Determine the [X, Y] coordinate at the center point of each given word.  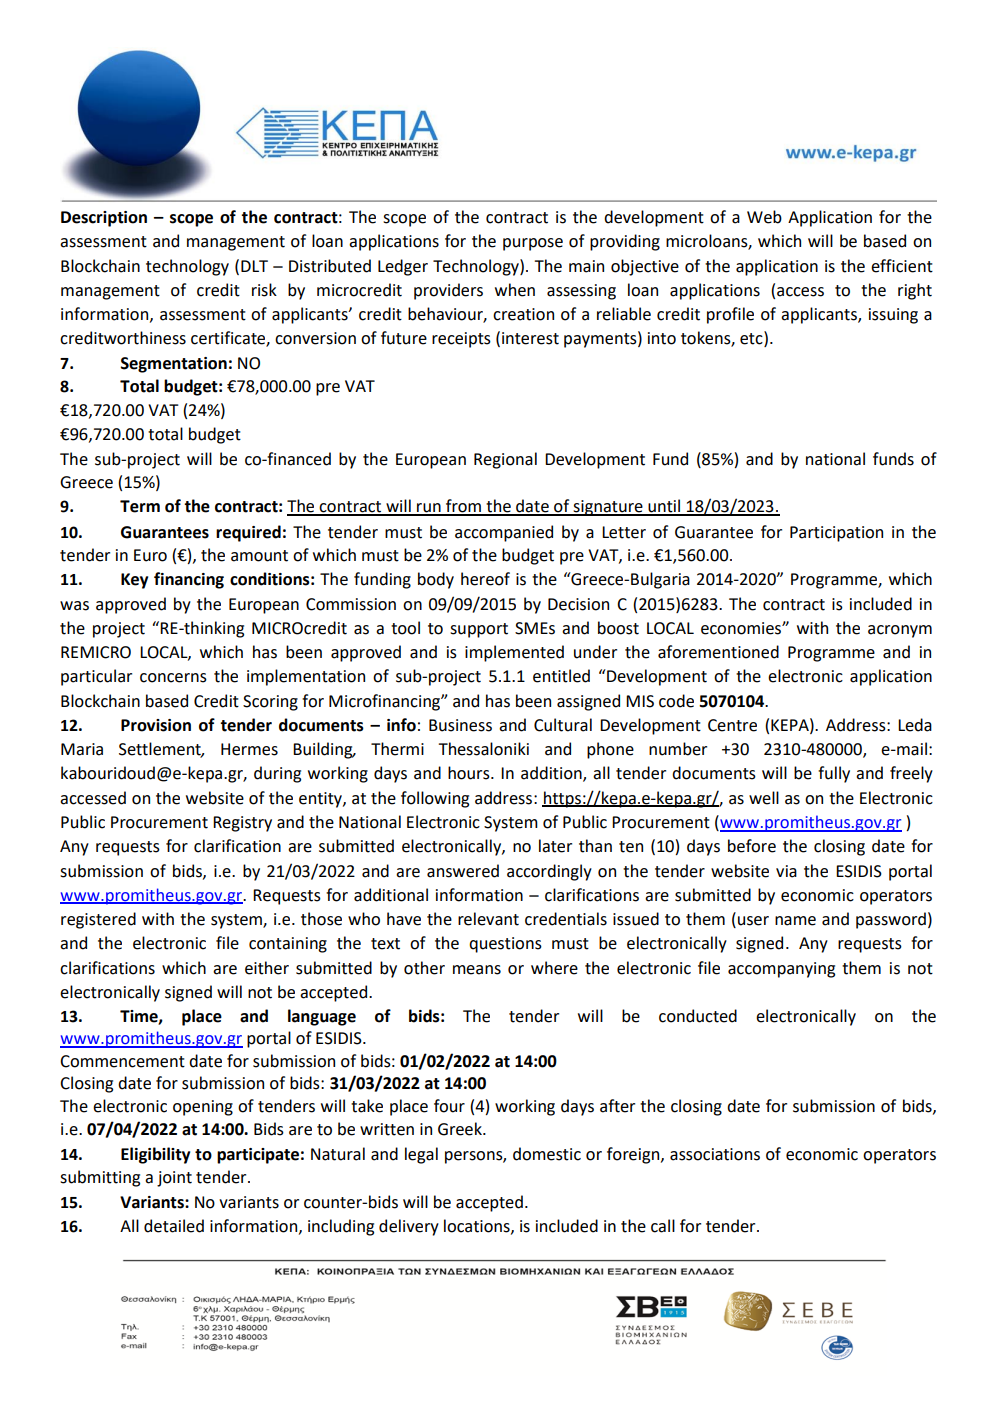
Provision [156, 725]
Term [140, 506]
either [267, 968]
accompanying [781, 970]
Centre [732, 725]
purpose [533, 244]
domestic [547, 1154]
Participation [836, 534]
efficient [902, 266]
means [477, 970]
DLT [254, 266]
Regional [505, 460]
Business [460, 725]
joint [174, 1179]
